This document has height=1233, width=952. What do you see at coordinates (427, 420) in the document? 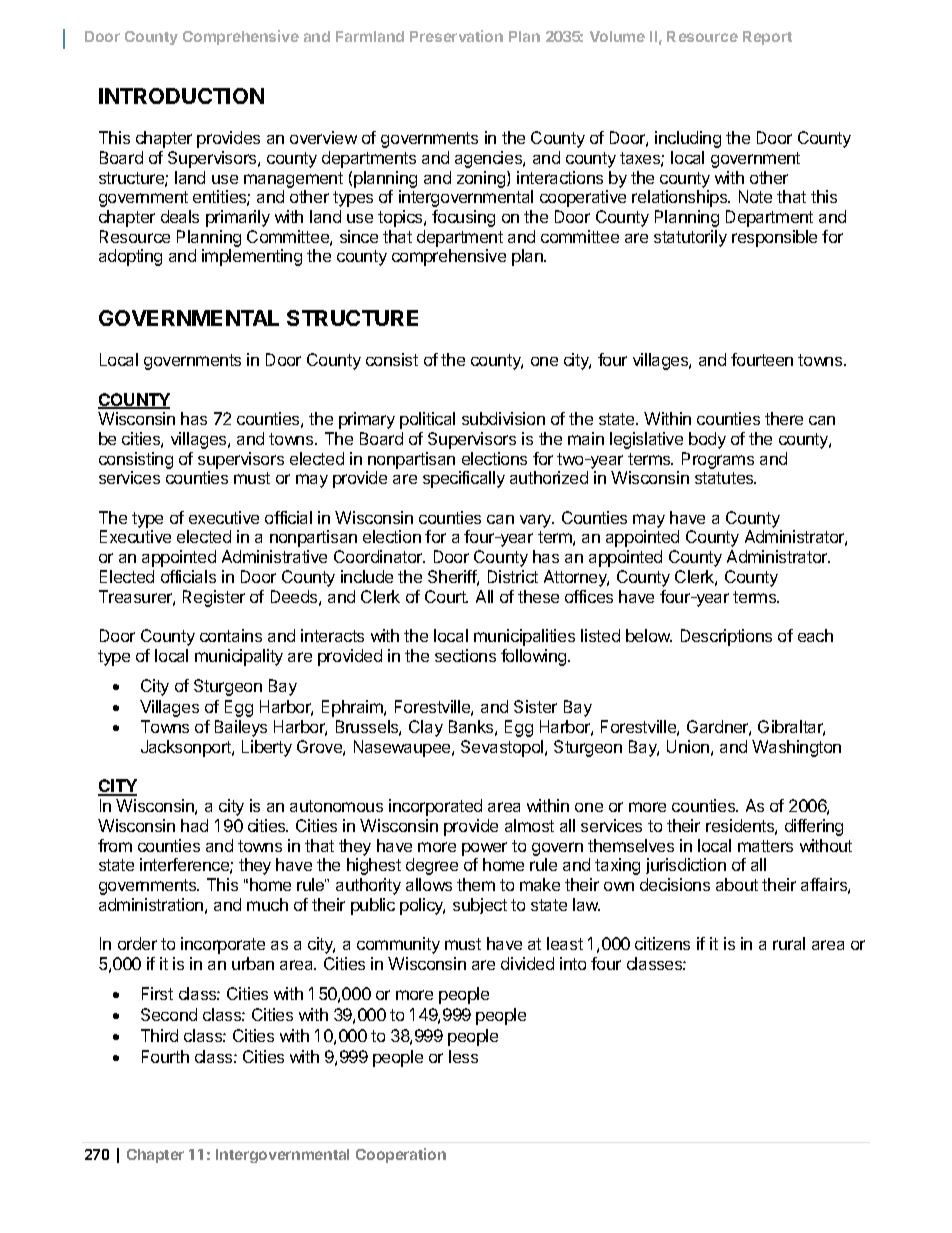
I see `political` at bounding box center [427, 420].
